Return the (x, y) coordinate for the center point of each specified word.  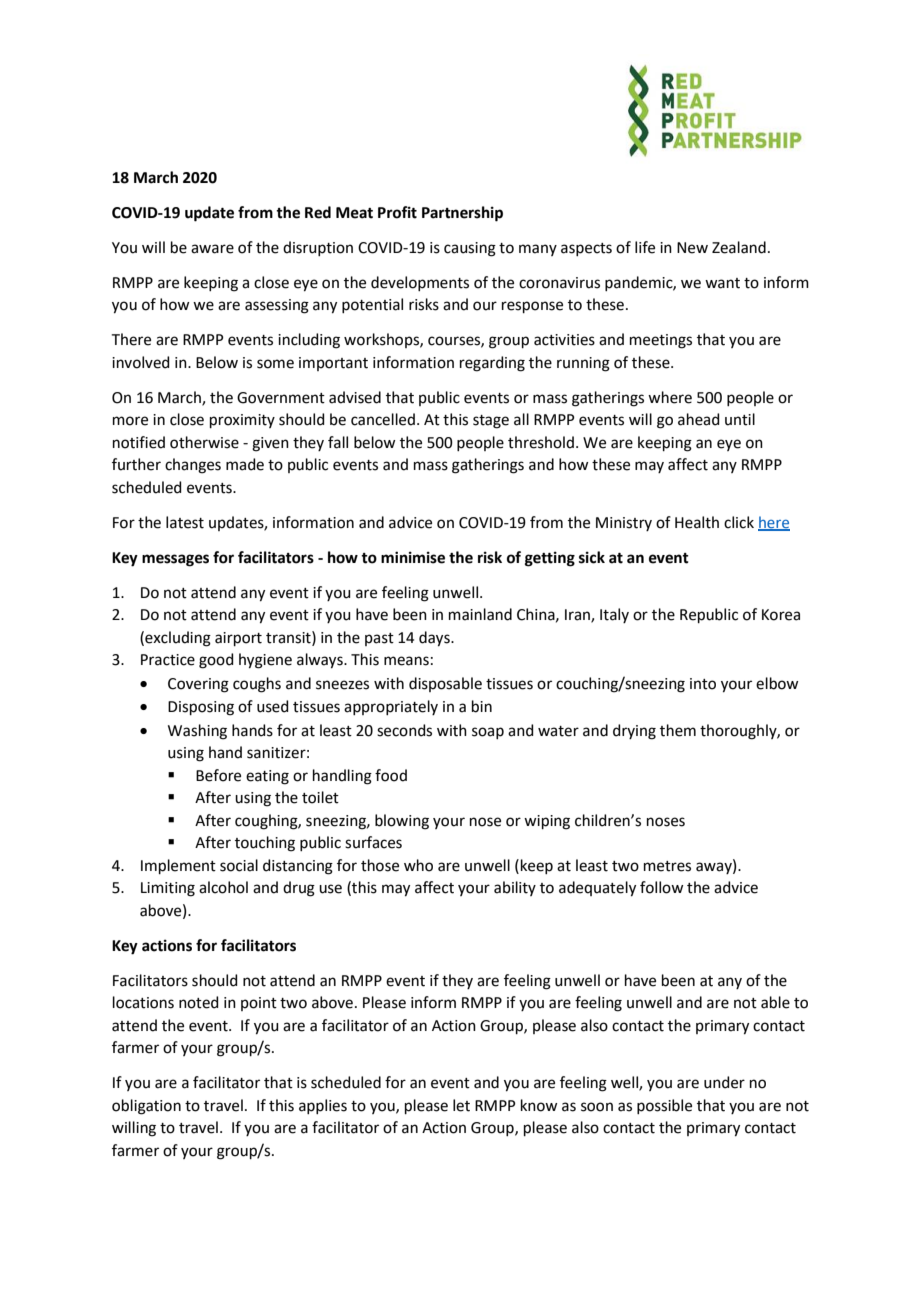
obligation (146, 1107)
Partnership (462, 214)
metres (667, 866)
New (692, 248)
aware (212, 249)
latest (185, 522)
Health (697, 522)
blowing (402, 822)
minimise (413, 557)
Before (218, 775)
